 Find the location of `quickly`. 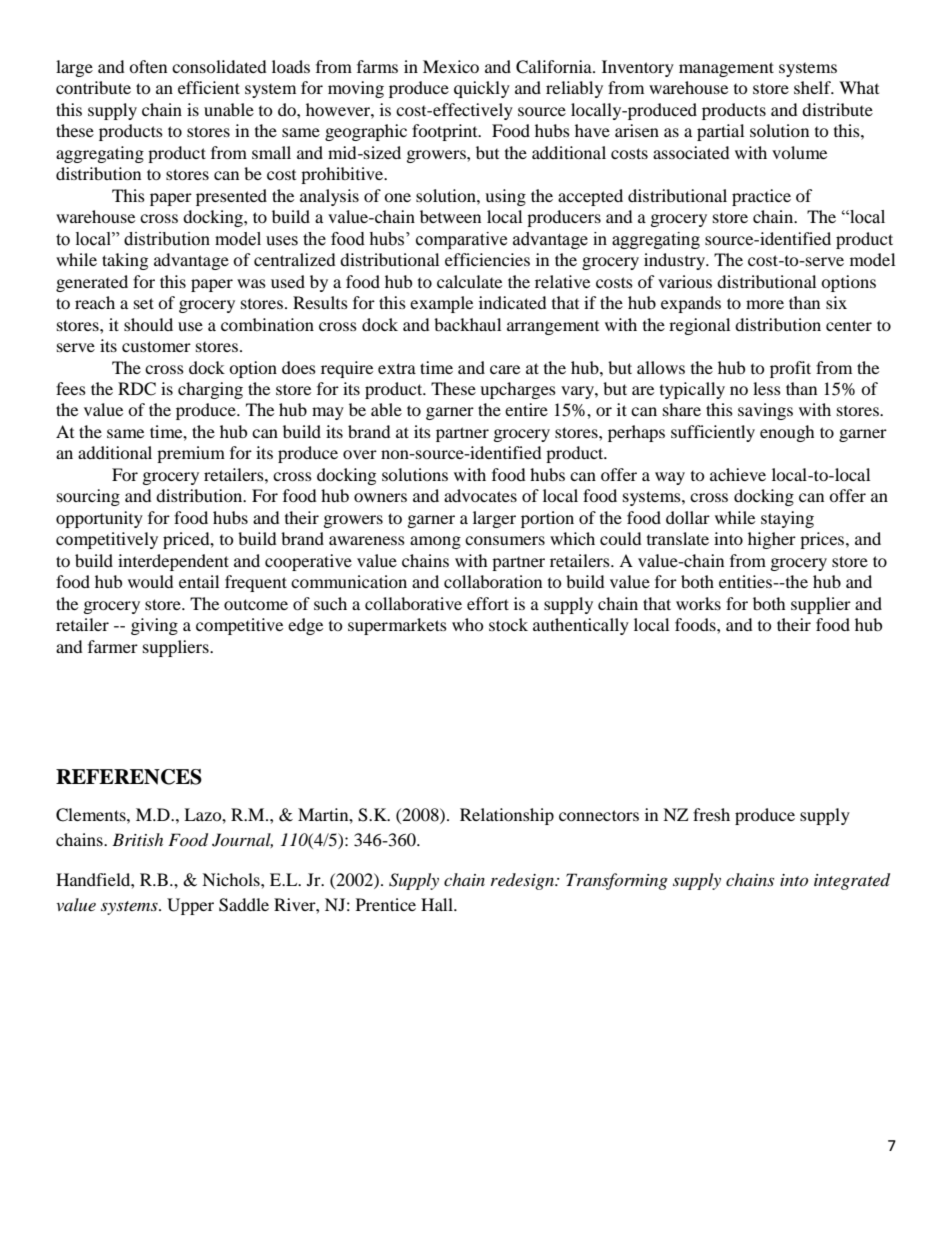

quickly is located at coordinates (482, 89).
